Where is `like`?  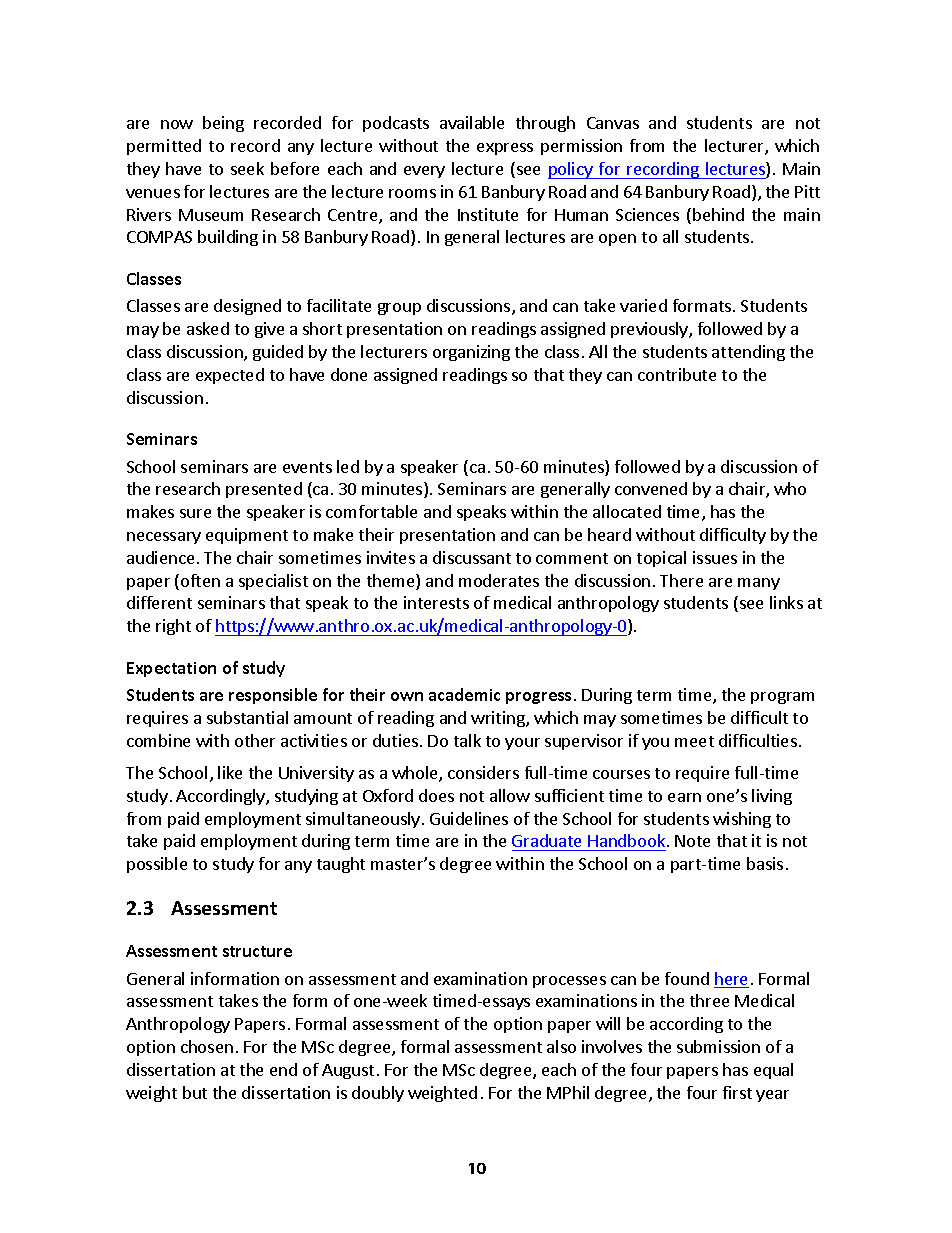 like is located at coordinates (230, 772).
